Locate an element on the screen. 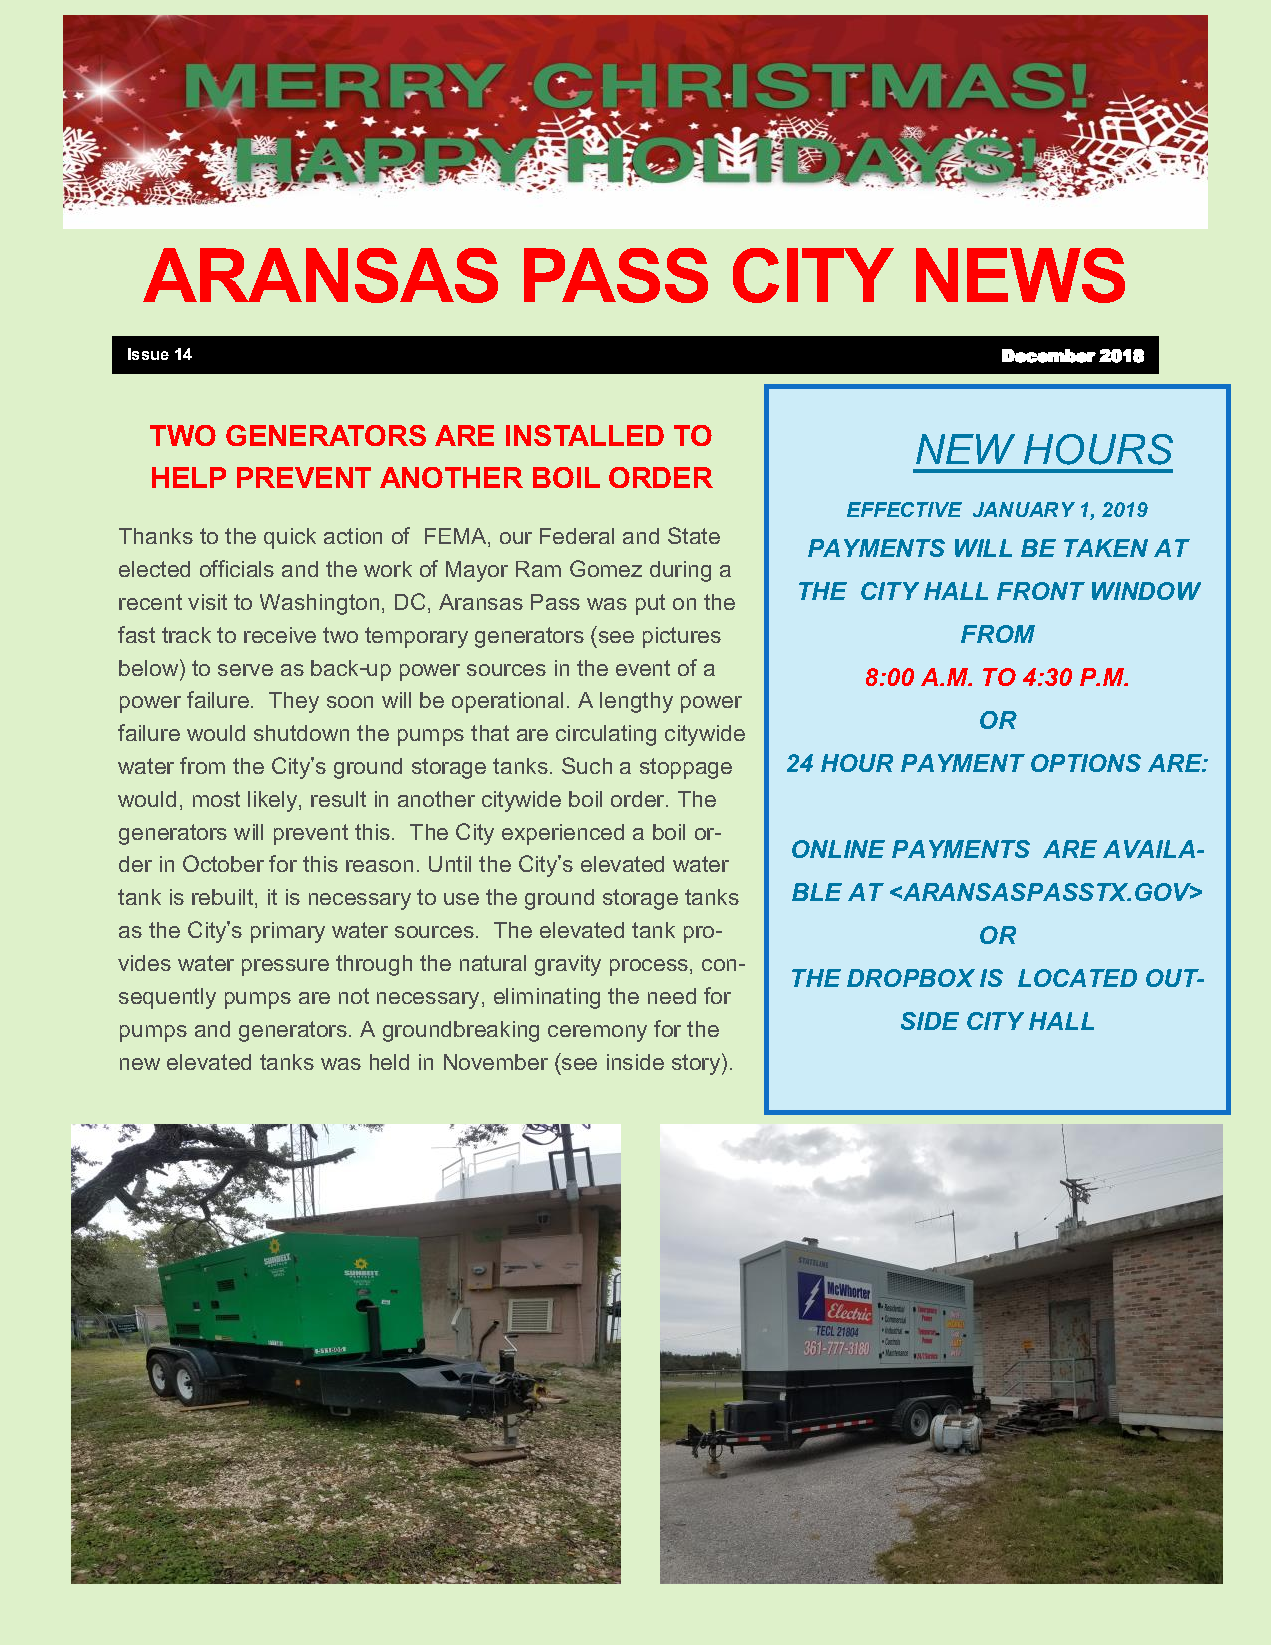 This screenshot has height=1645, width=1271. NEWS is located at coordinates (1020, 275).
